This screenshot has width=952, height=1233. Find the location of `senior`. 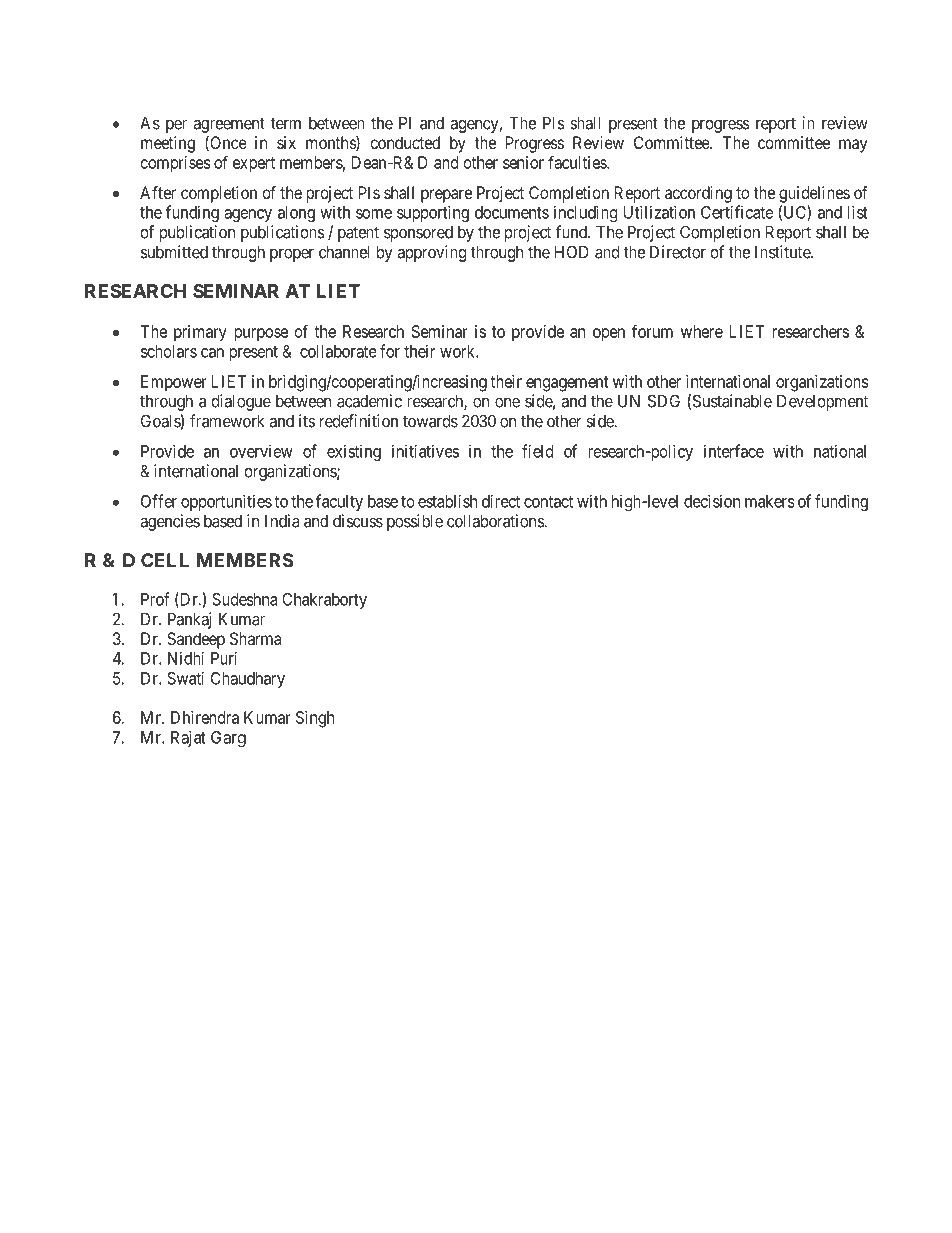

senior is located at coordinates (523, 162).
